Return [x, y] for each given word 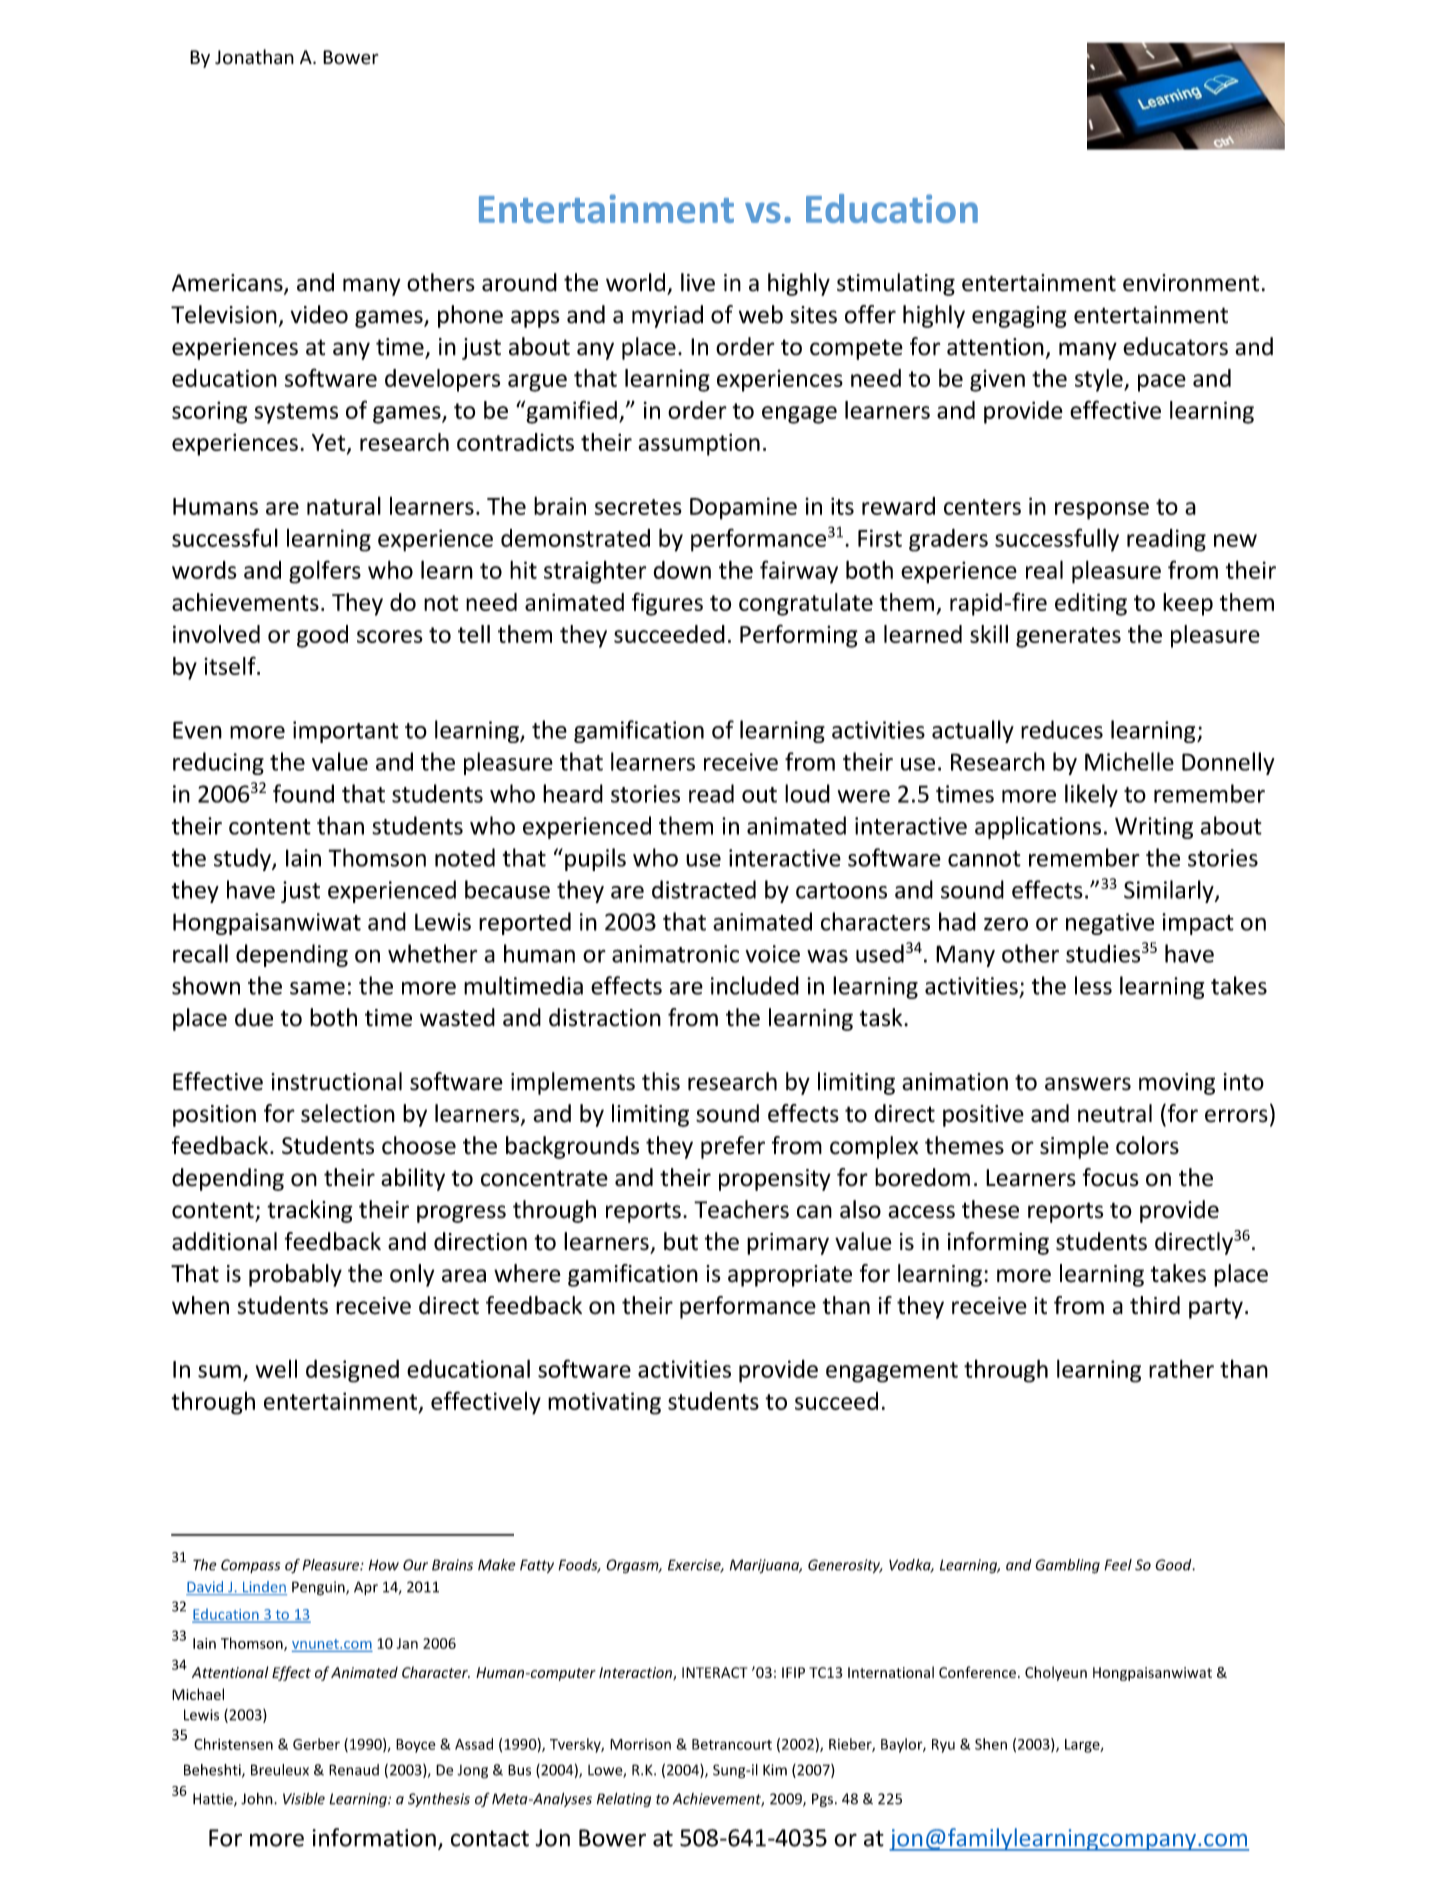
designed [352, 1371]
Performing [799, 636]
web [761, 314]
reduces [1062, 729]
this [661, 1081]
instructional [336, 1081]
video [319, 314]
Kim [775, 1770]
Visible [304, 1799]
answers [1088, 1084]
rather [1181, 1368]
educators [1175, 346]
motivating [604, 1403]
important [345, 732]
